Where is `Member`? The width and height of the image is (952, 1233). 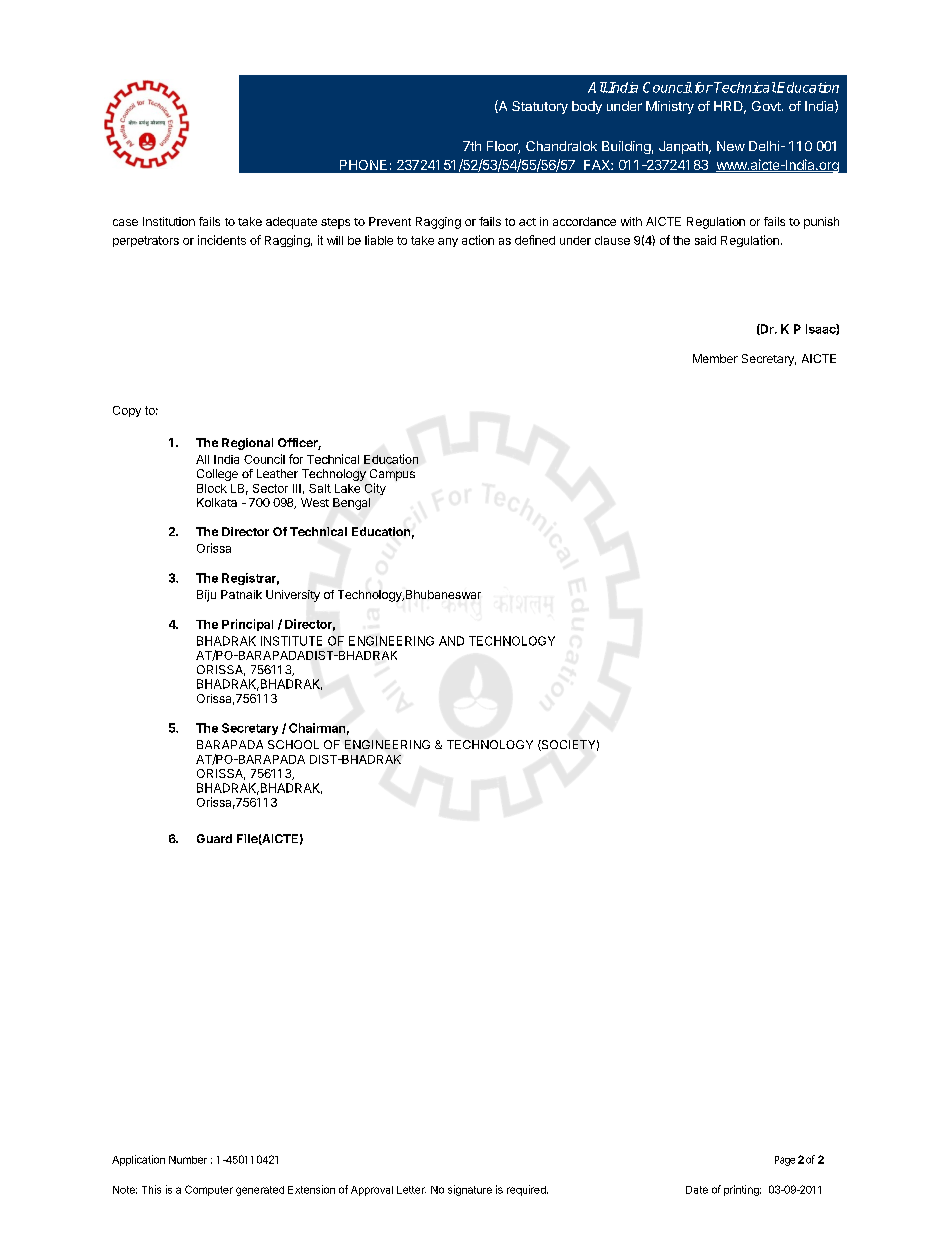
Member is located at coordinates (715, 358).
